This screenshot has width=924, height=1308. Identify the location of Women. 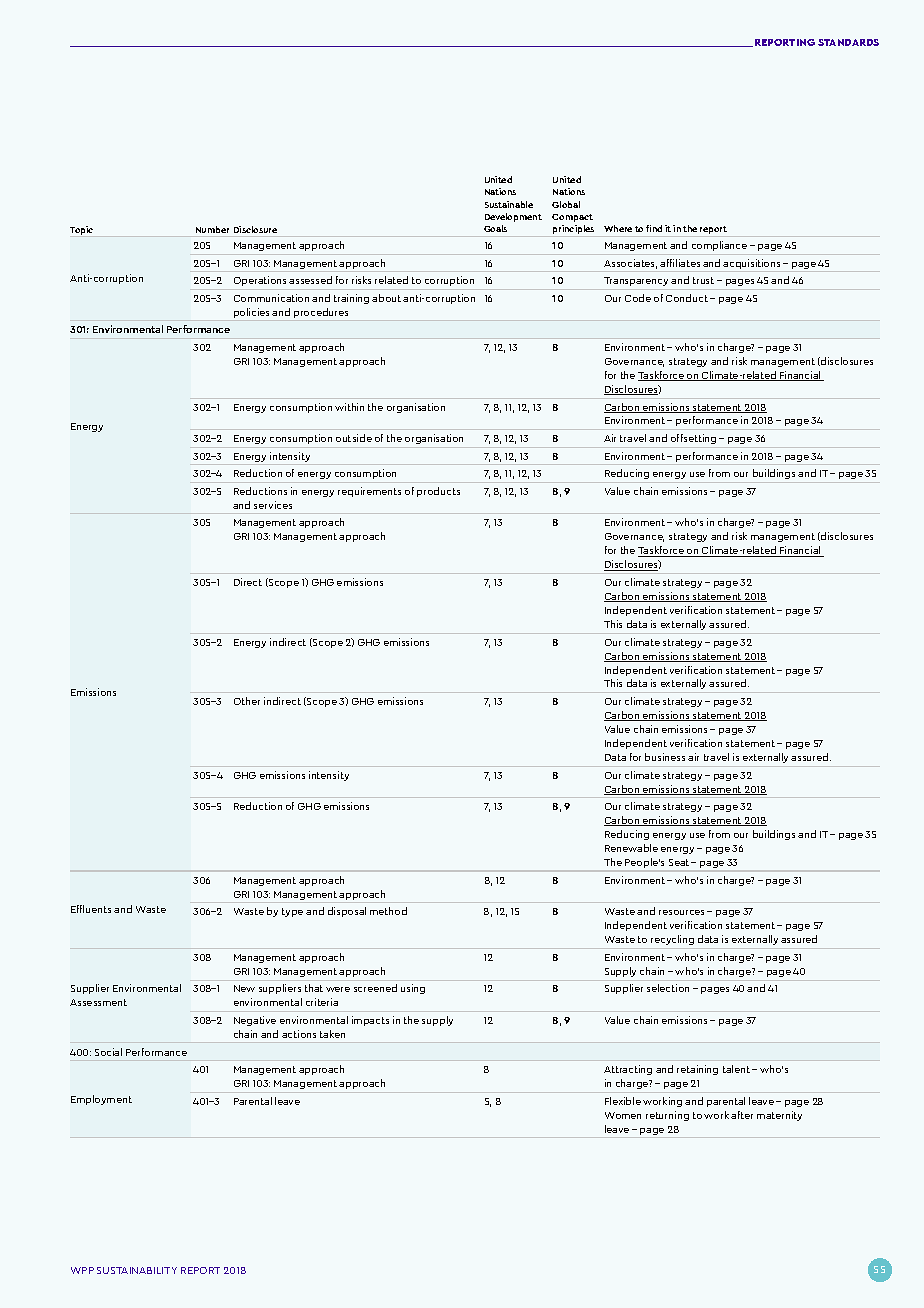
(623, 1115).
